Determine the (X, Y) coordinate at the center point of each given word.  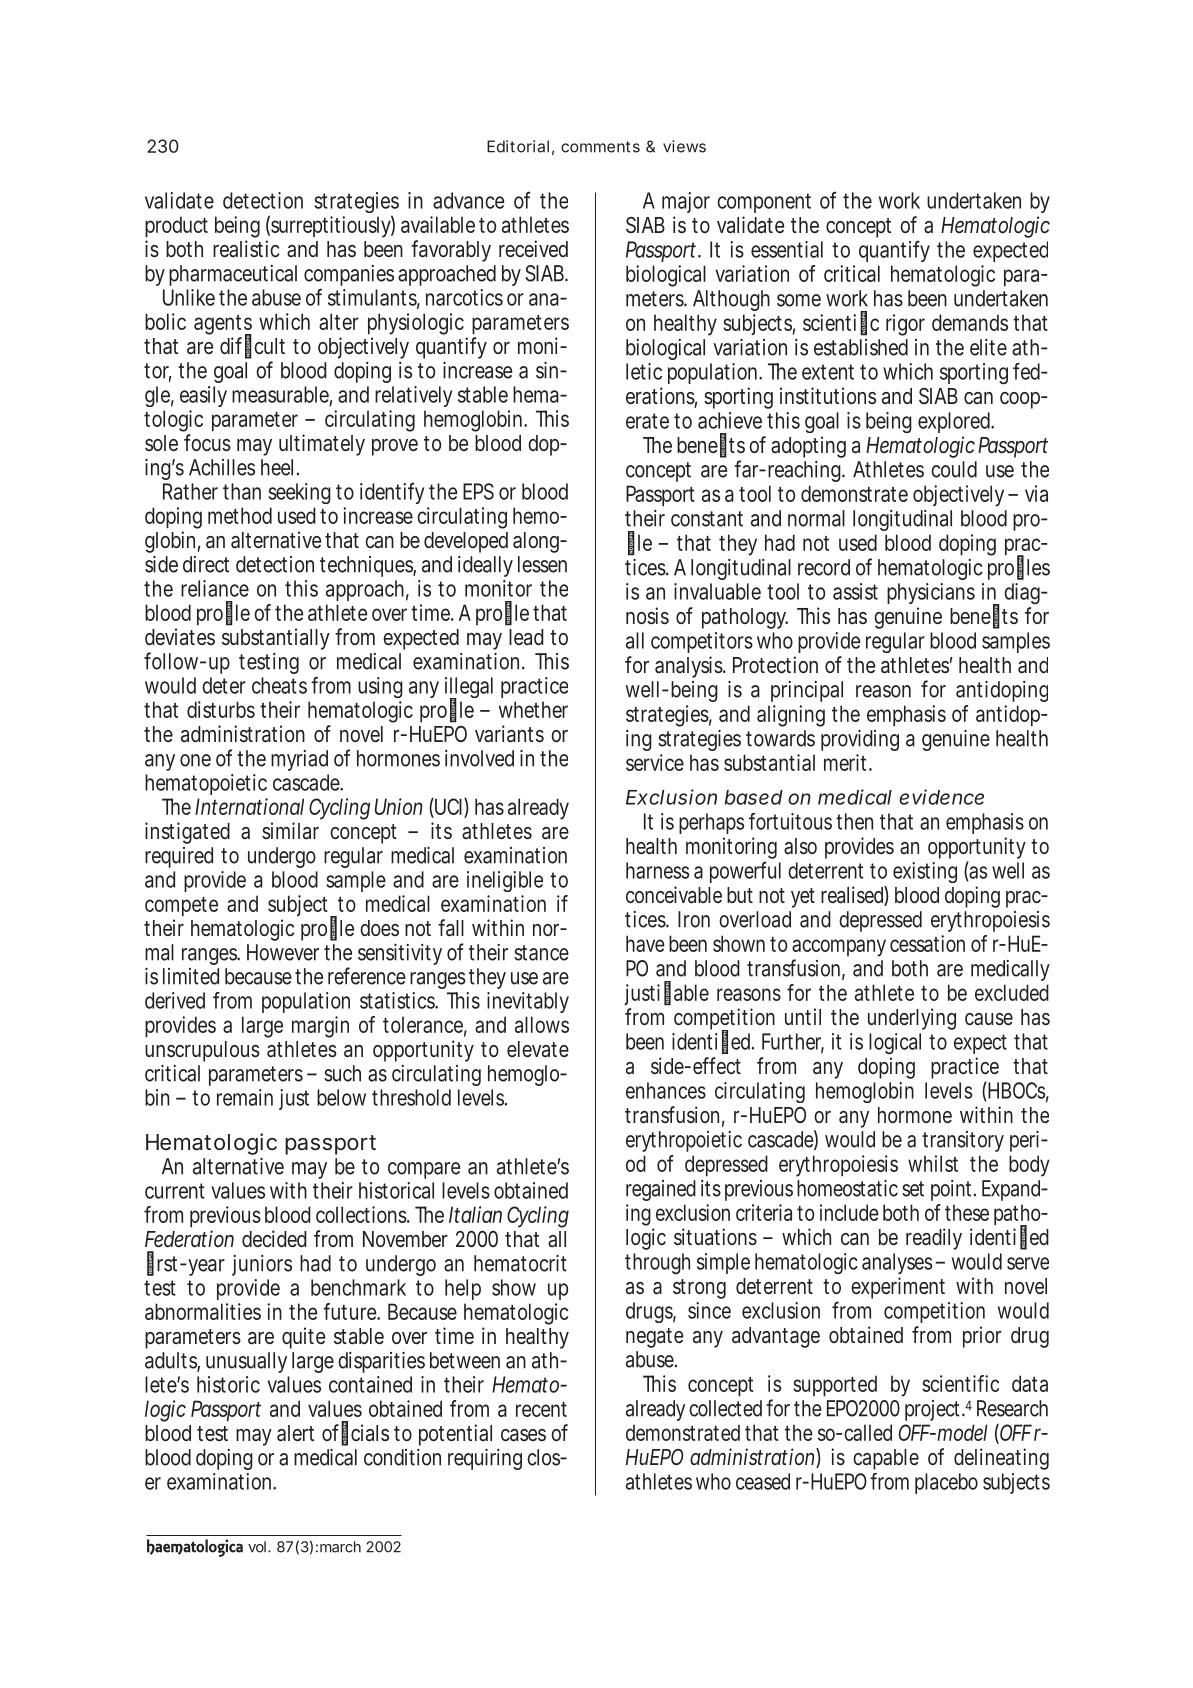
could (954, 469)
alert (295, 1433)
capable (886, 1459)
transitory (963, 1141)
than (242, 491)
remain (245, 1097)
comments (600, 147)
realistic (246, 248)
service (655, 762)
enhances (666, 1090)
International (249, 806)
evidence (941, 797)
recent (541, 1409)
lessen (542, 564)
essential (787, 249)
